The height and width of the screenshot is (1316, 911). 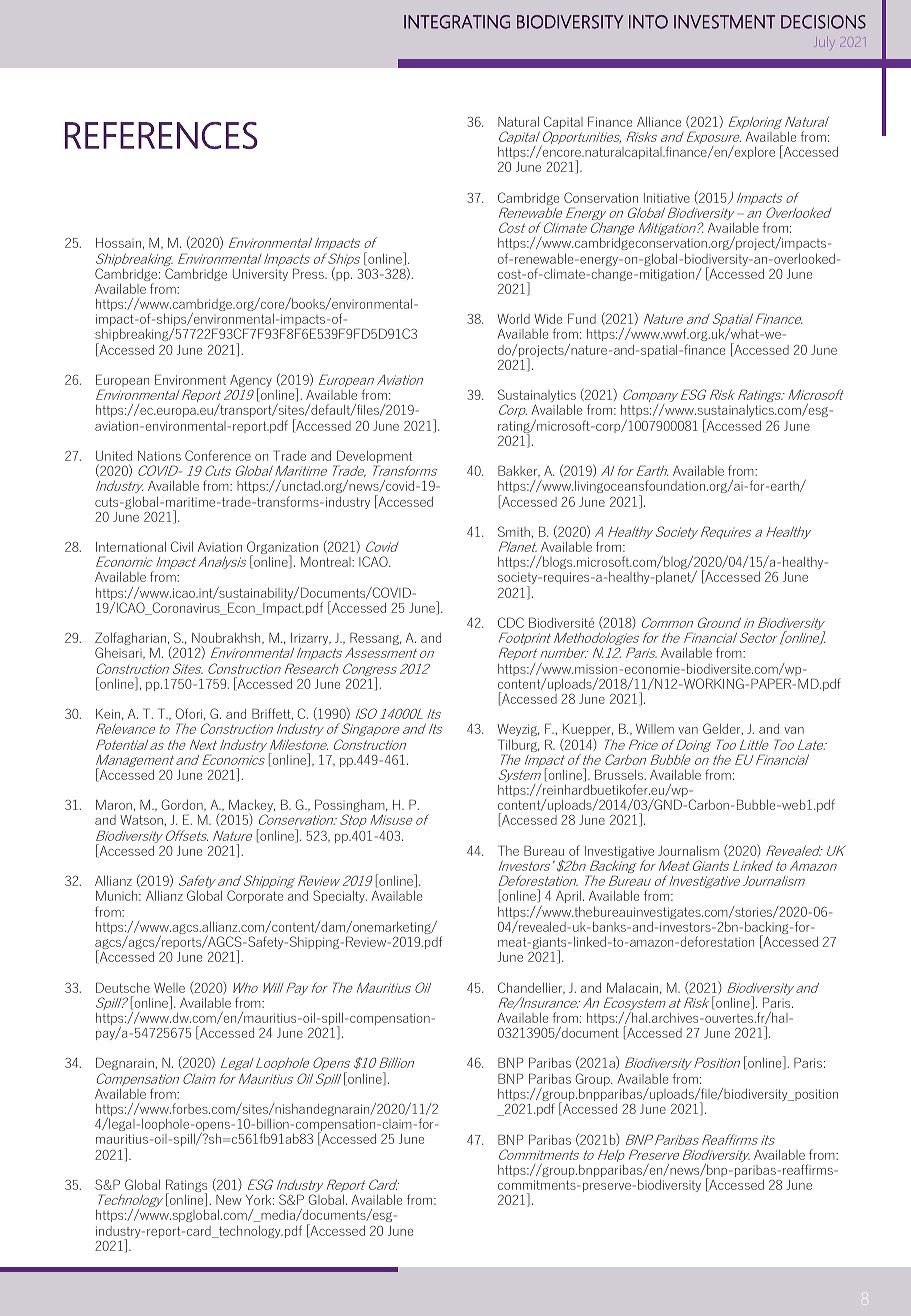 I want to click on Welle, so click(x=169, y=988).
